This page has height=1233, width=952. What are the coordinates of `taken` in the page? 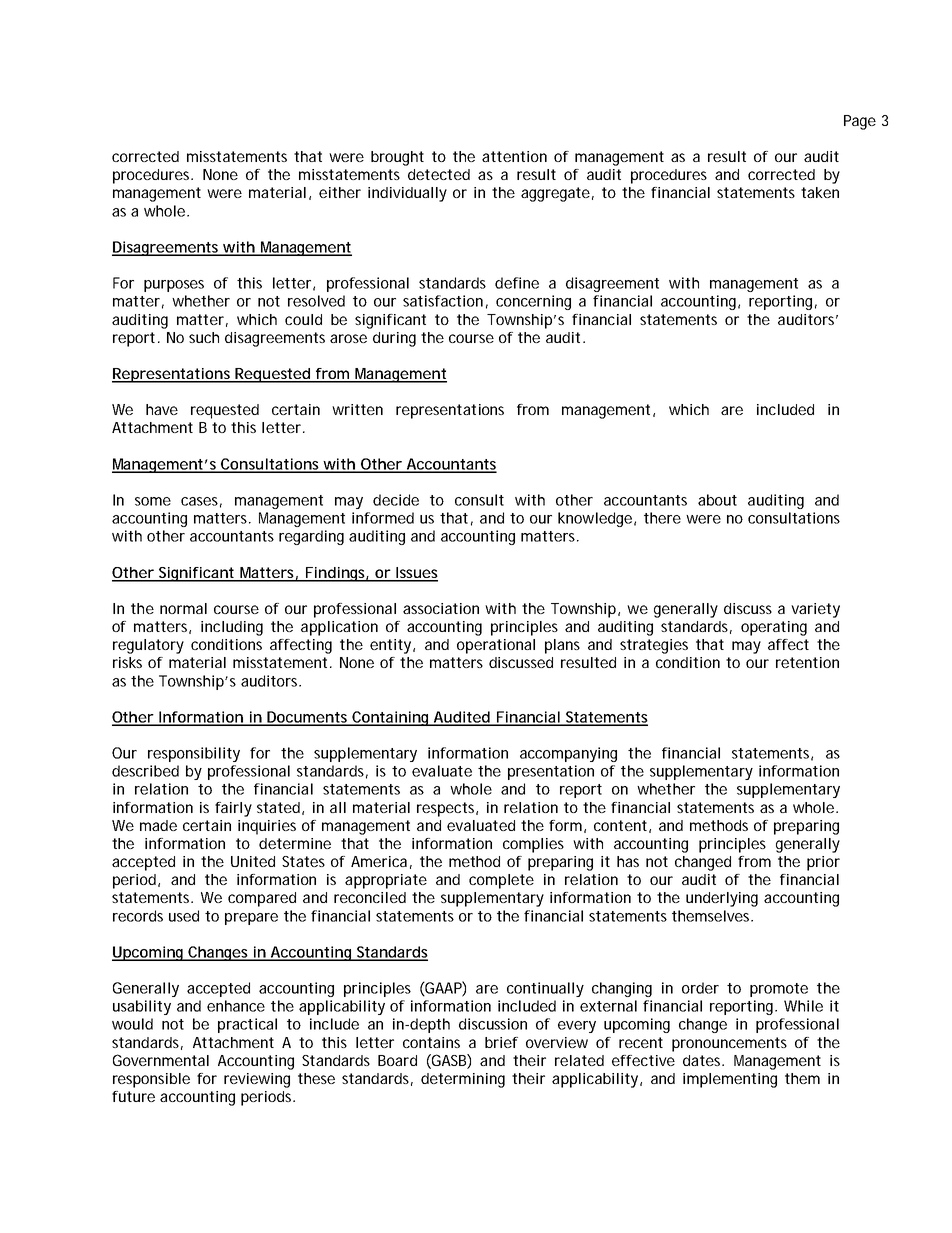 It's located at (820, 192).
